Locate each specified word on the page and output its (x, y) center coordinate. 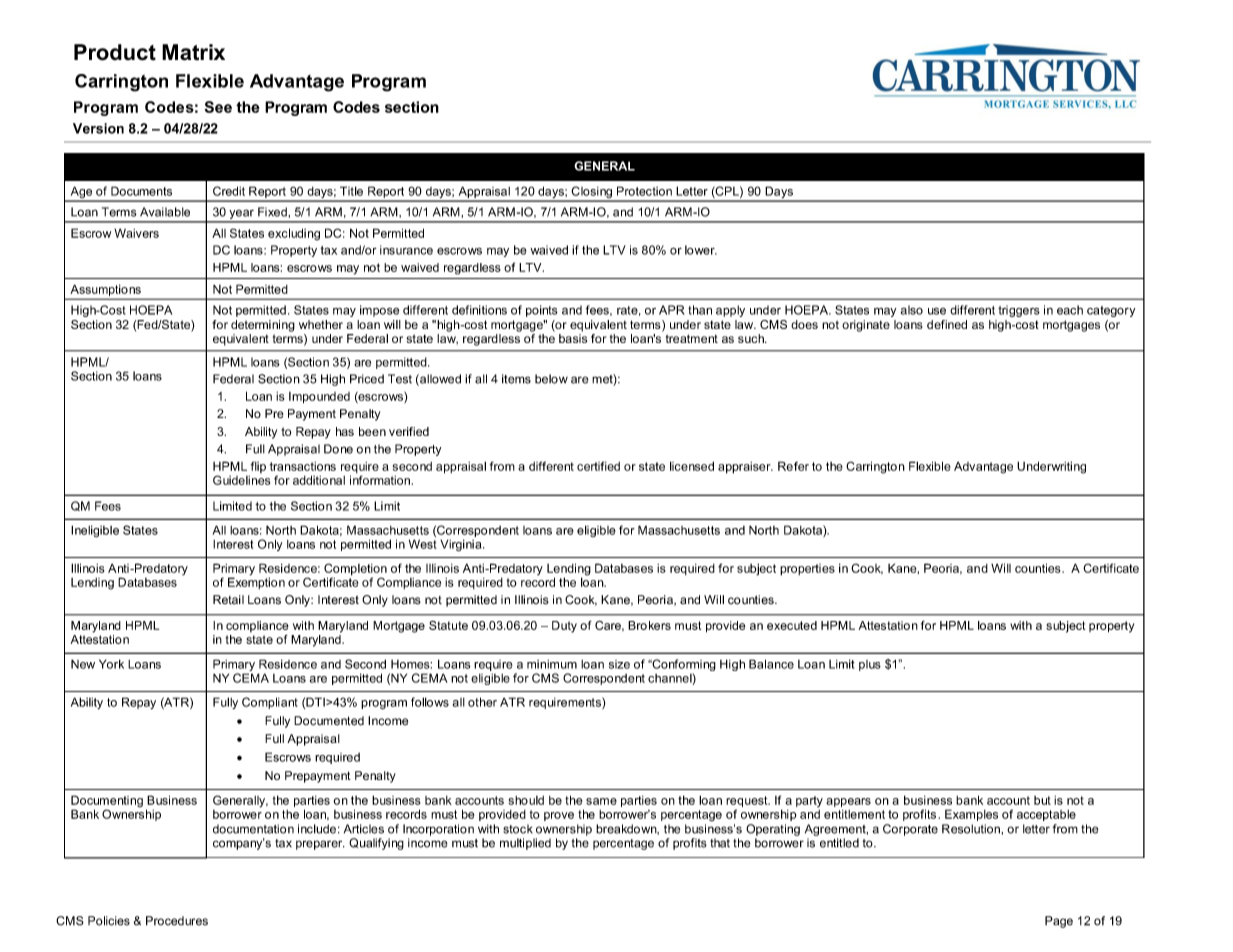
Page (1059, 922)
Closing (591, 193)
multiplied (525, 844)
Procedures (177, 921)
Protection (644, 191)
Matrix (193, 52)
